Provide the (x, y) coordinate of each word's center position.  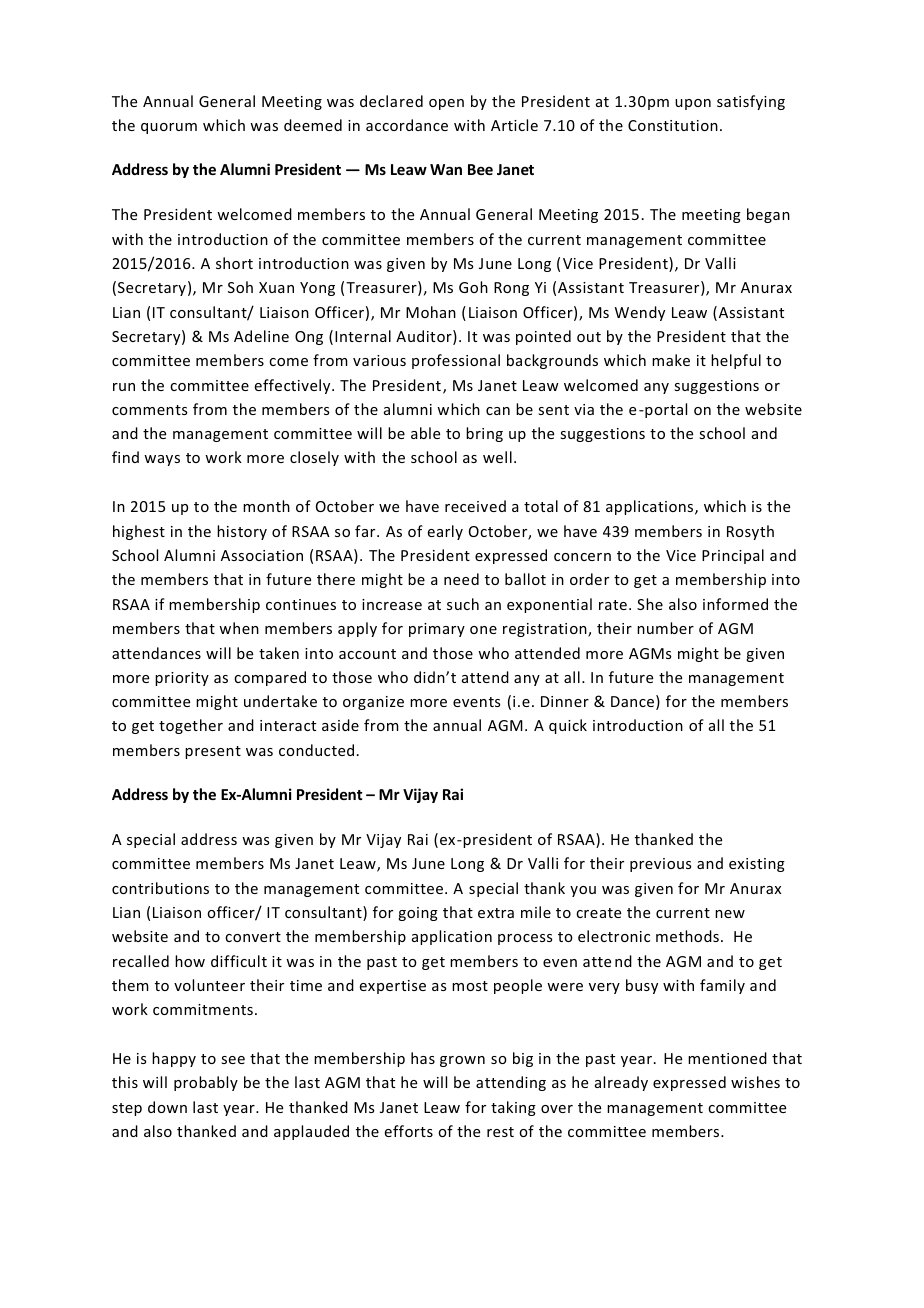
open (446, 104)
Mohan (431, 312)
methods (687, 936)
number (665, 628)
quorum (169, 128)
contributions (160, 888)
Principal (733, 556)
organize (373, 703)
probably (206, 1083)
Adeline (261, 336)
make (671, 360)
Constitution (673, 125)
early (445, 532)
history (242, 532)
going (418, 914)
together (191, 726)
